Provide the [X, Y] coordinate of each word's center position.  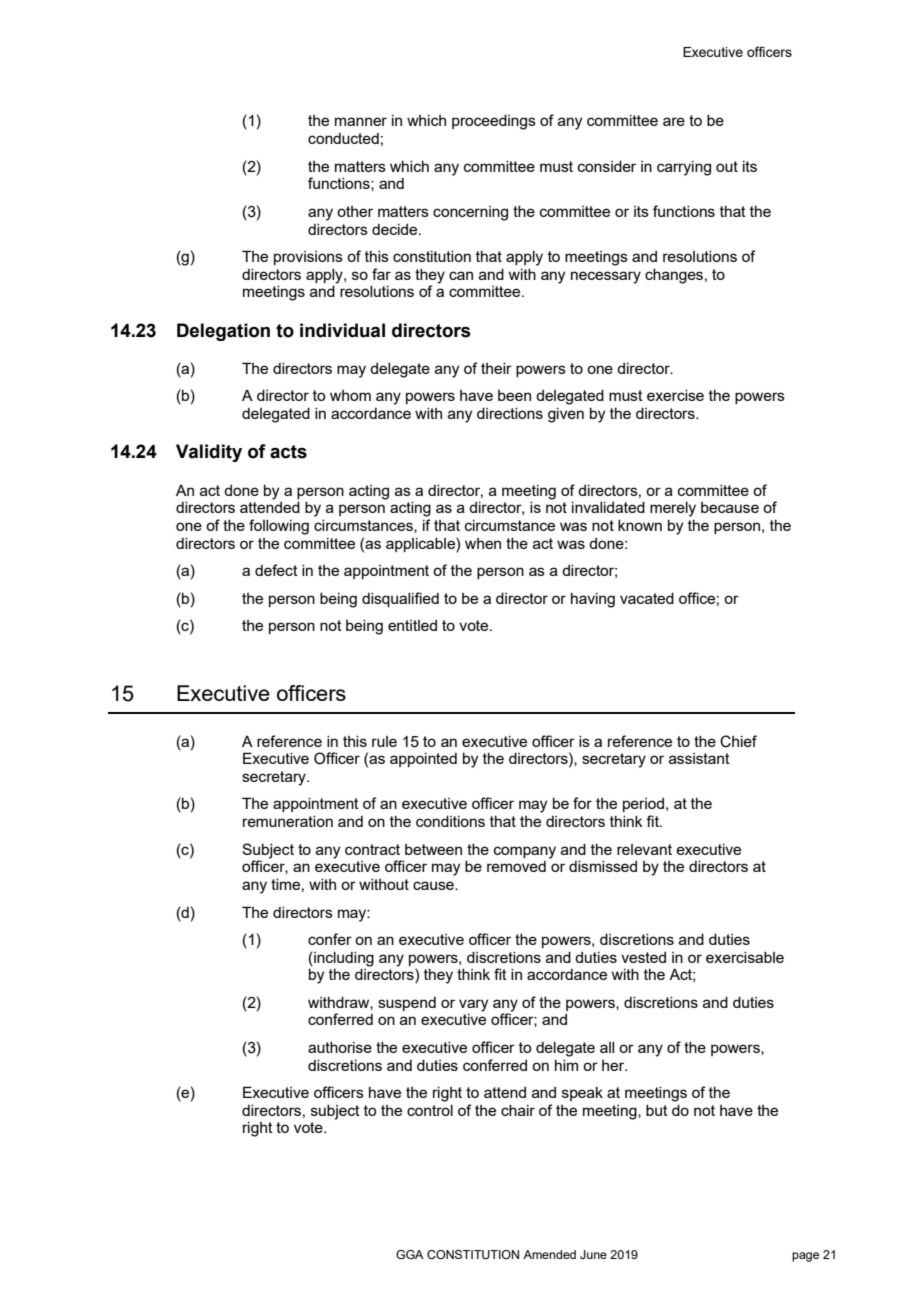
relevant [644, 849]
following [279, 527]
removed [516, 866]
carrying [684, 168]
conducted [343, 138]
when [483, 543]
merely [673, 509]
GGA [410, 1254]
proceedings [494, 122]
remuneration [288, 821]
